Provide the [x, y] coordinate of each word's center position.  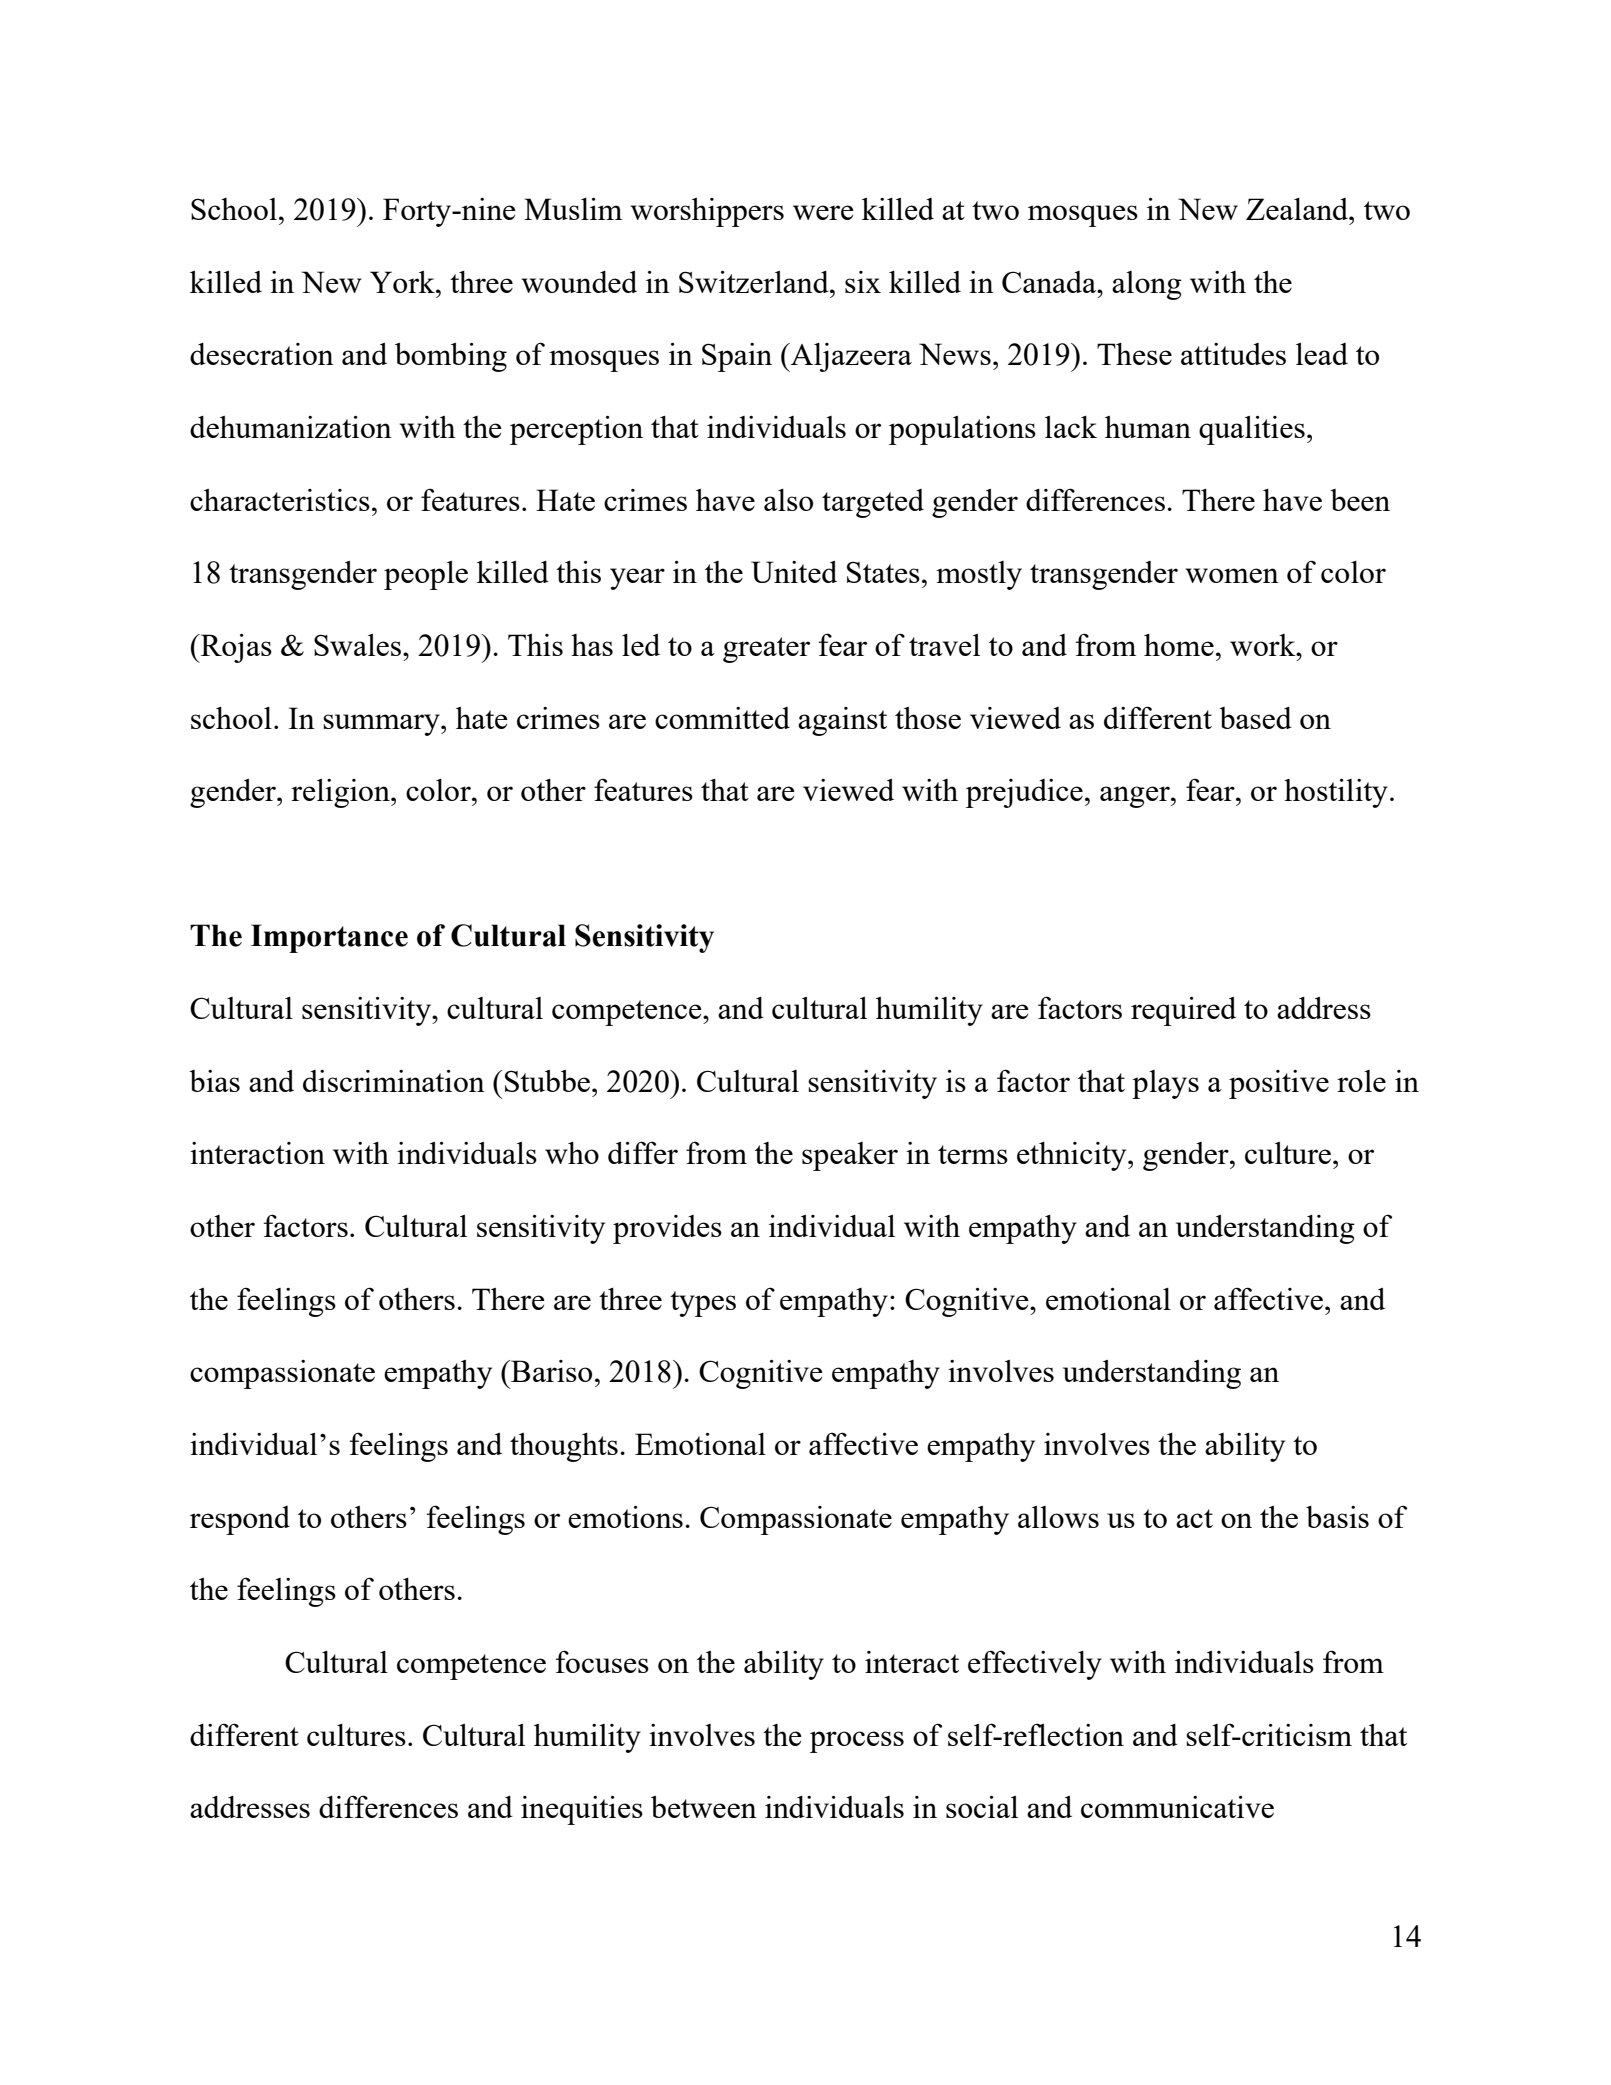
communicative [1177, 1807]
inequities [582, 1810]
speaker [850, 1156]
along [1147, 285]
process [857, 1742]
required [1183, 1011]
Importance [329, 938]
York [403, 282]
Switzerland [755, 282]
